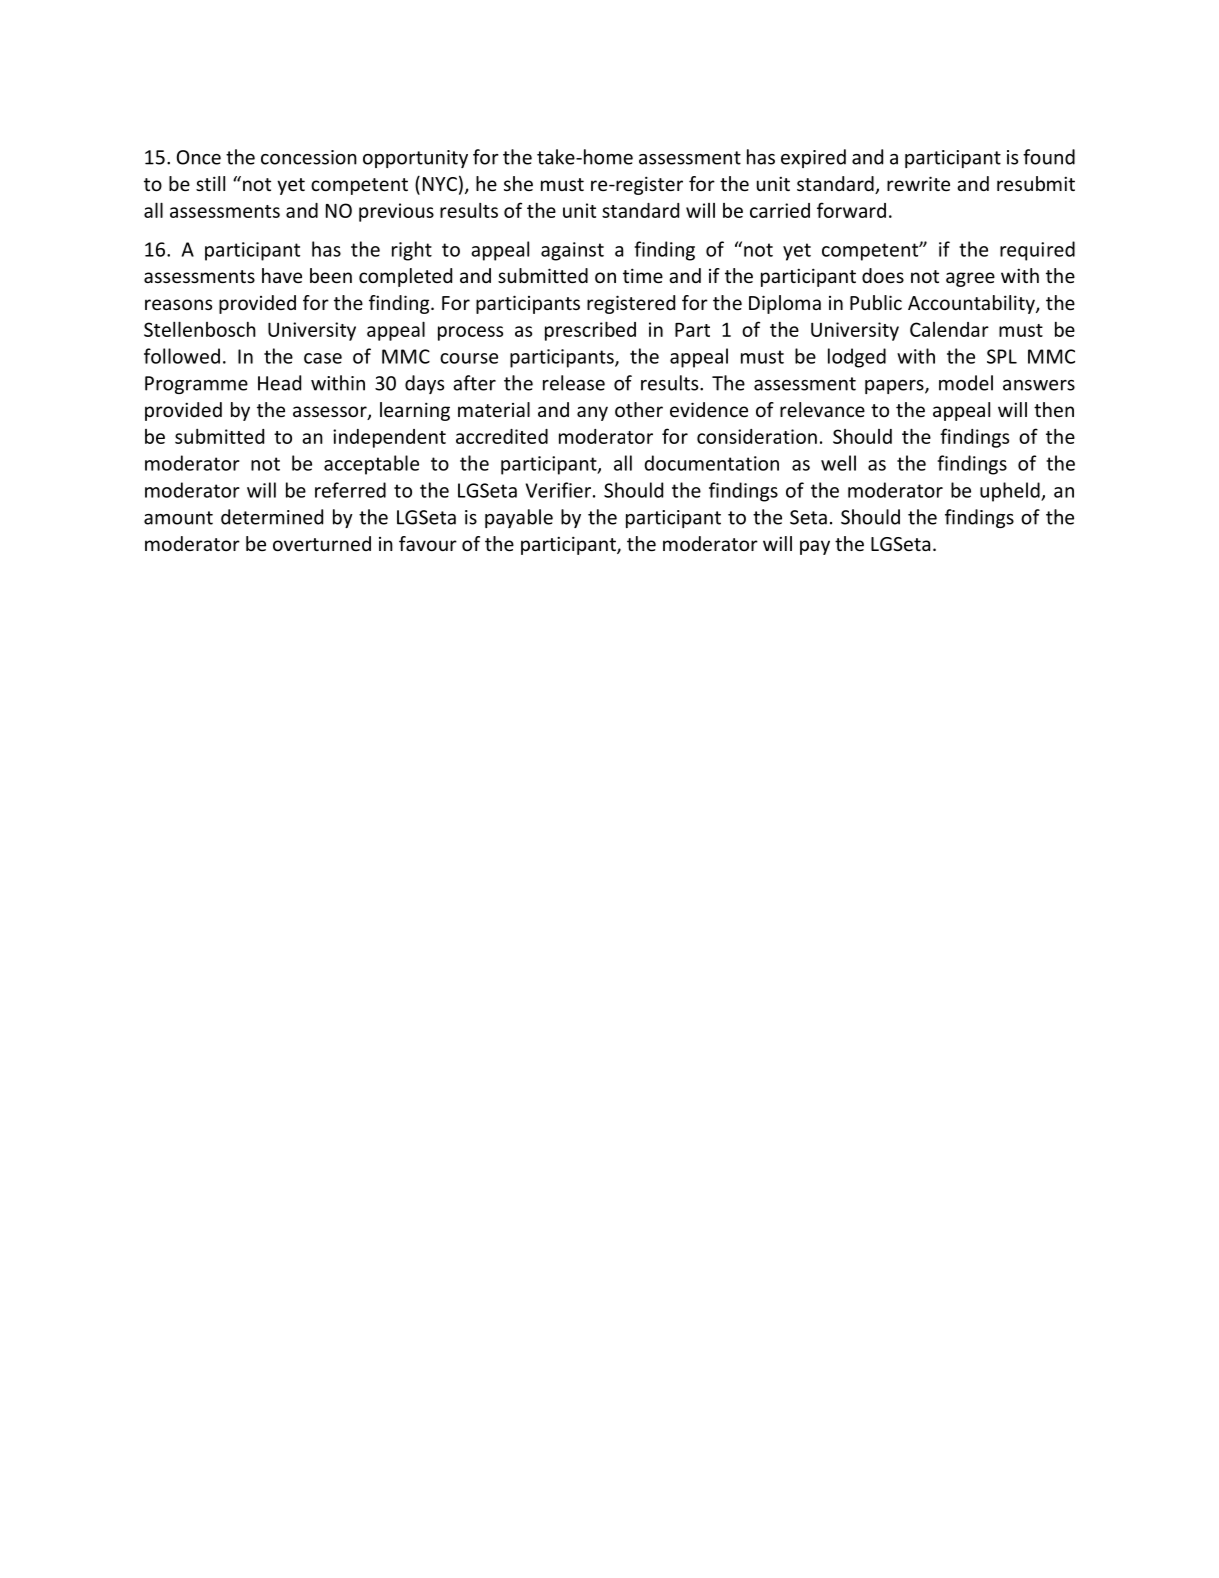  Describe the element at coordinates (322, 543) in the page. I see `overturned` at that location.
